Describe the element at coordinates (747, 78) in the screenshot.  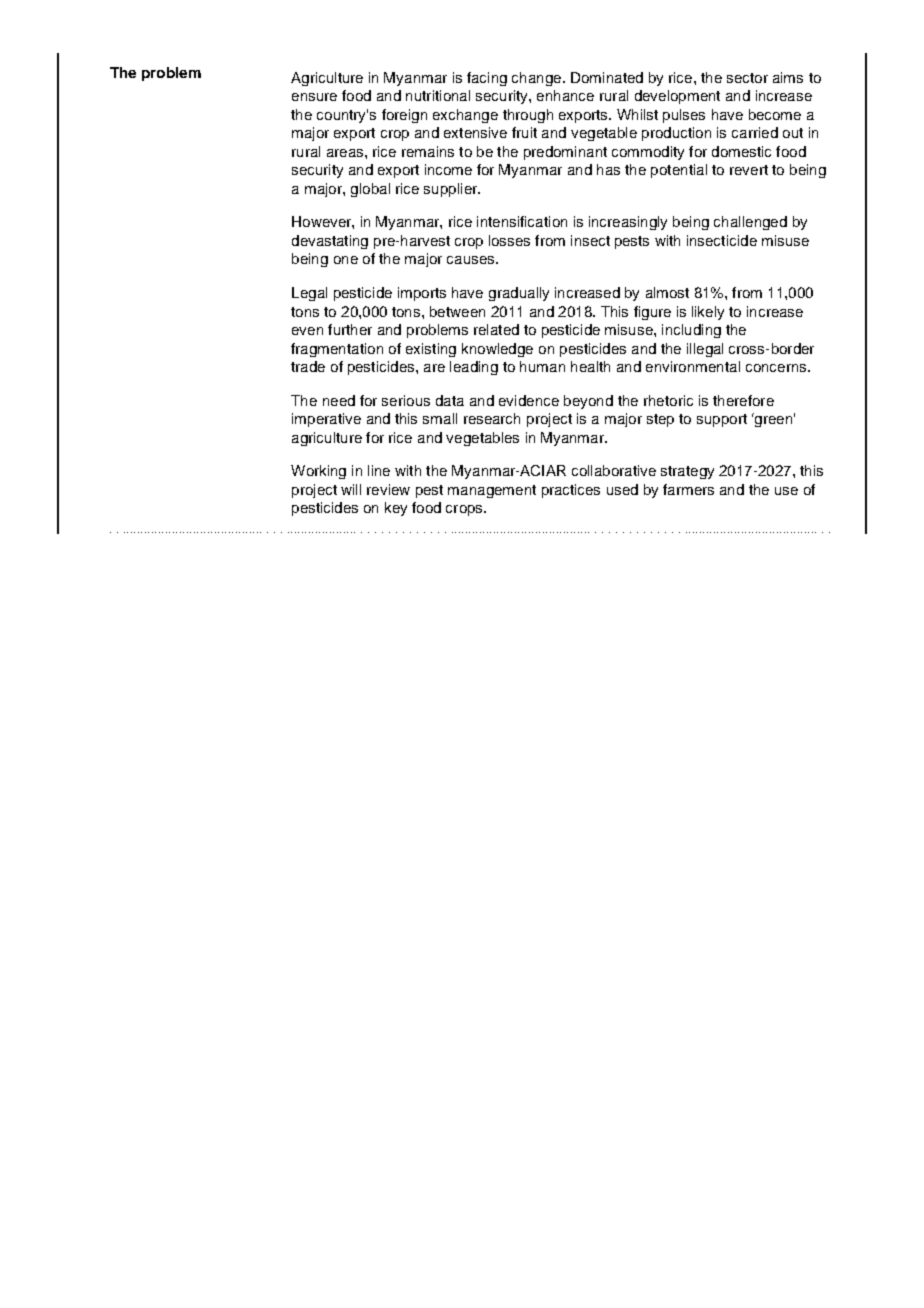
I see `sector` at that location.
